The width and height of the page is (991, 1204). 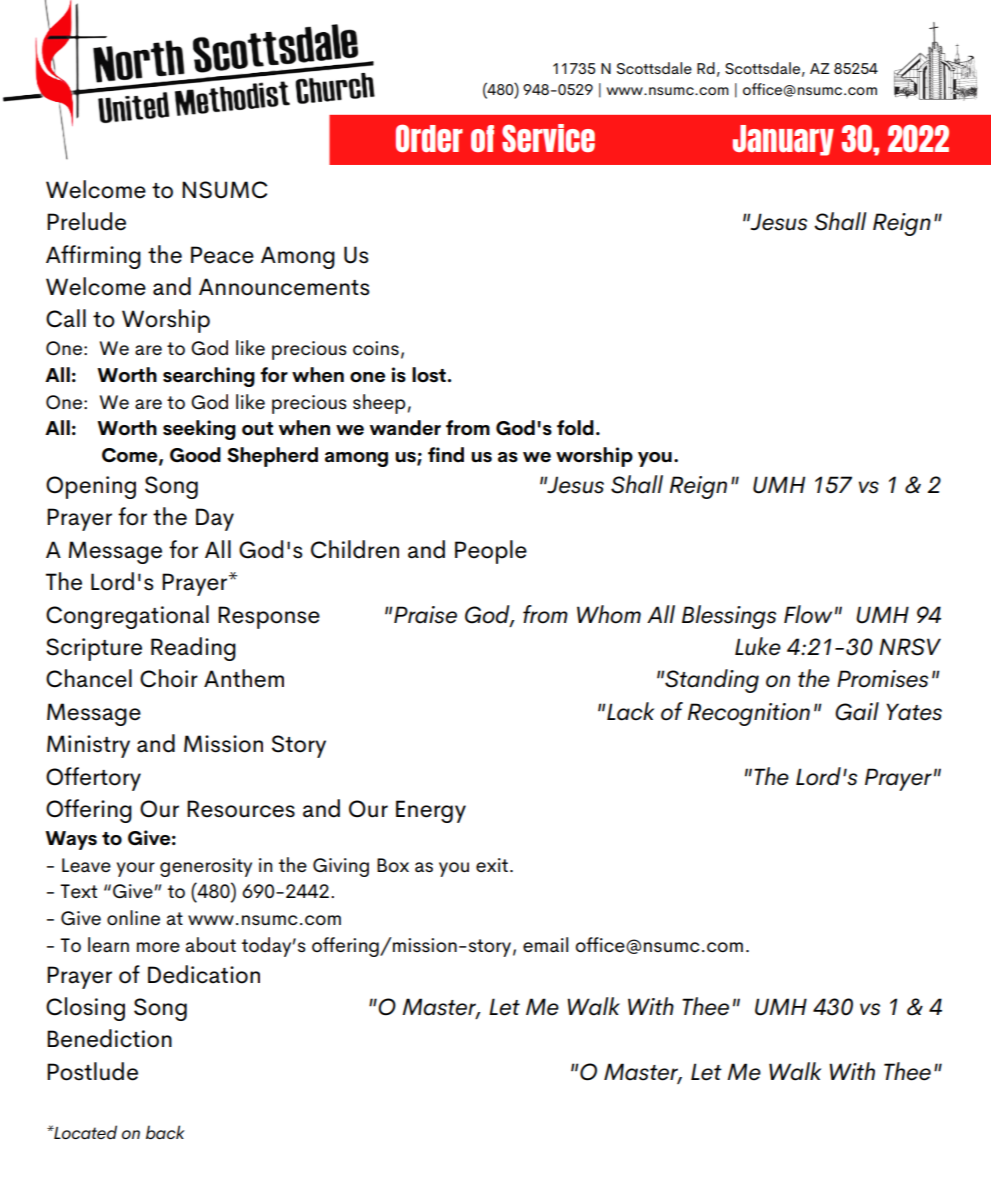 I want to click on Service, so click(x=548, y=138).
